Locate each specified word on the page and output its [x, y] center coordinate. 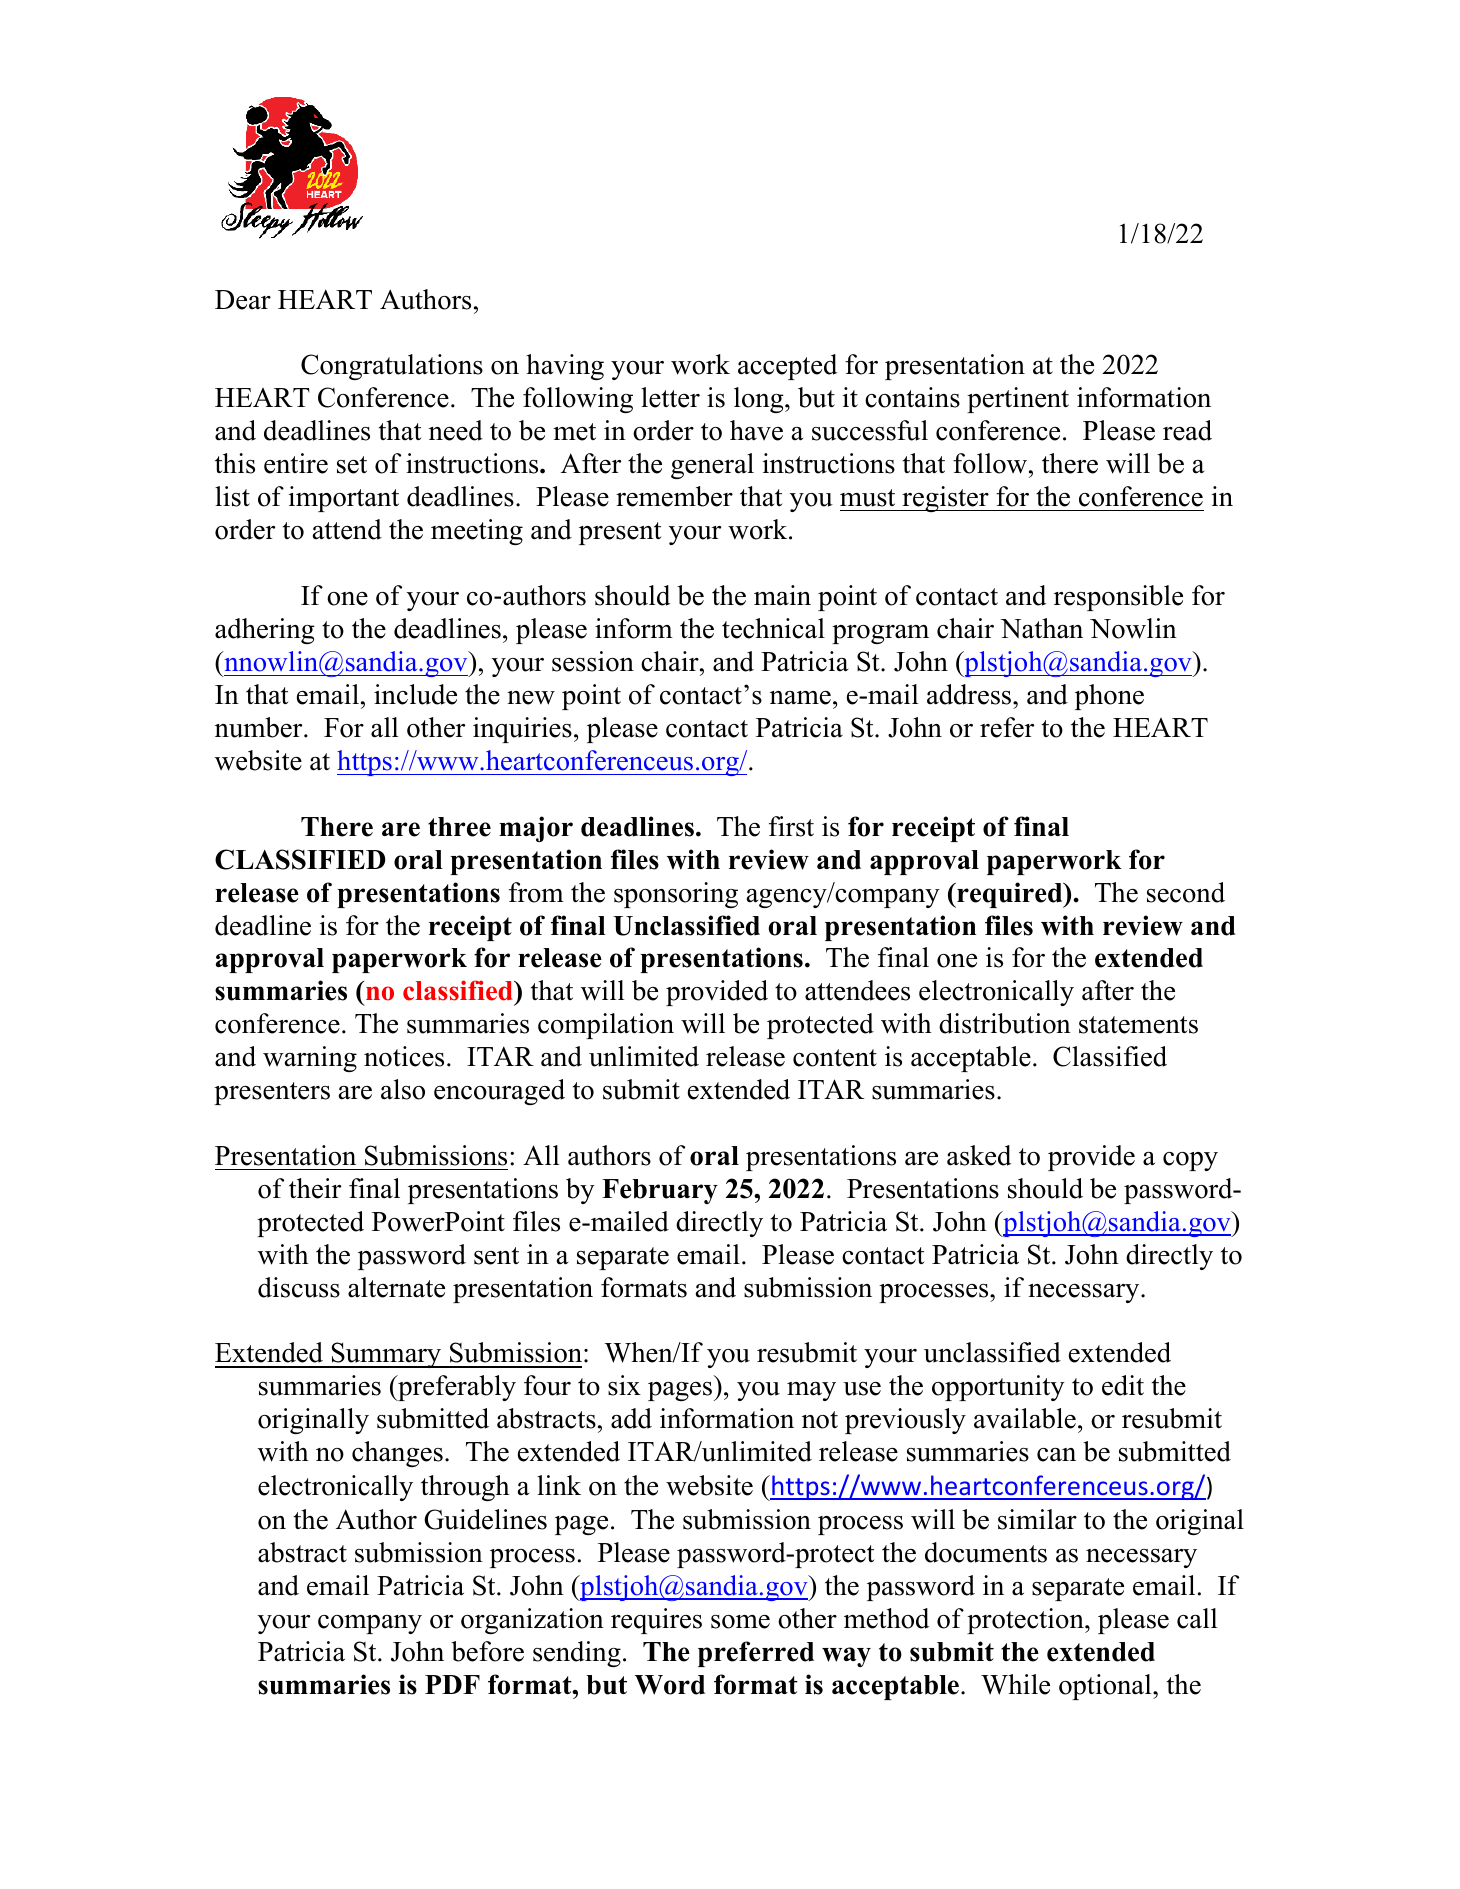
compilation [606, 1026]
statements [1138, 1025]
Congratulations [392, 367]
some [740, 1622]
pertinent [1018, 400]
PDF [452, 1684]
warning [310, 1059]
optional [1106, 1687]
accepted [787, 367]
